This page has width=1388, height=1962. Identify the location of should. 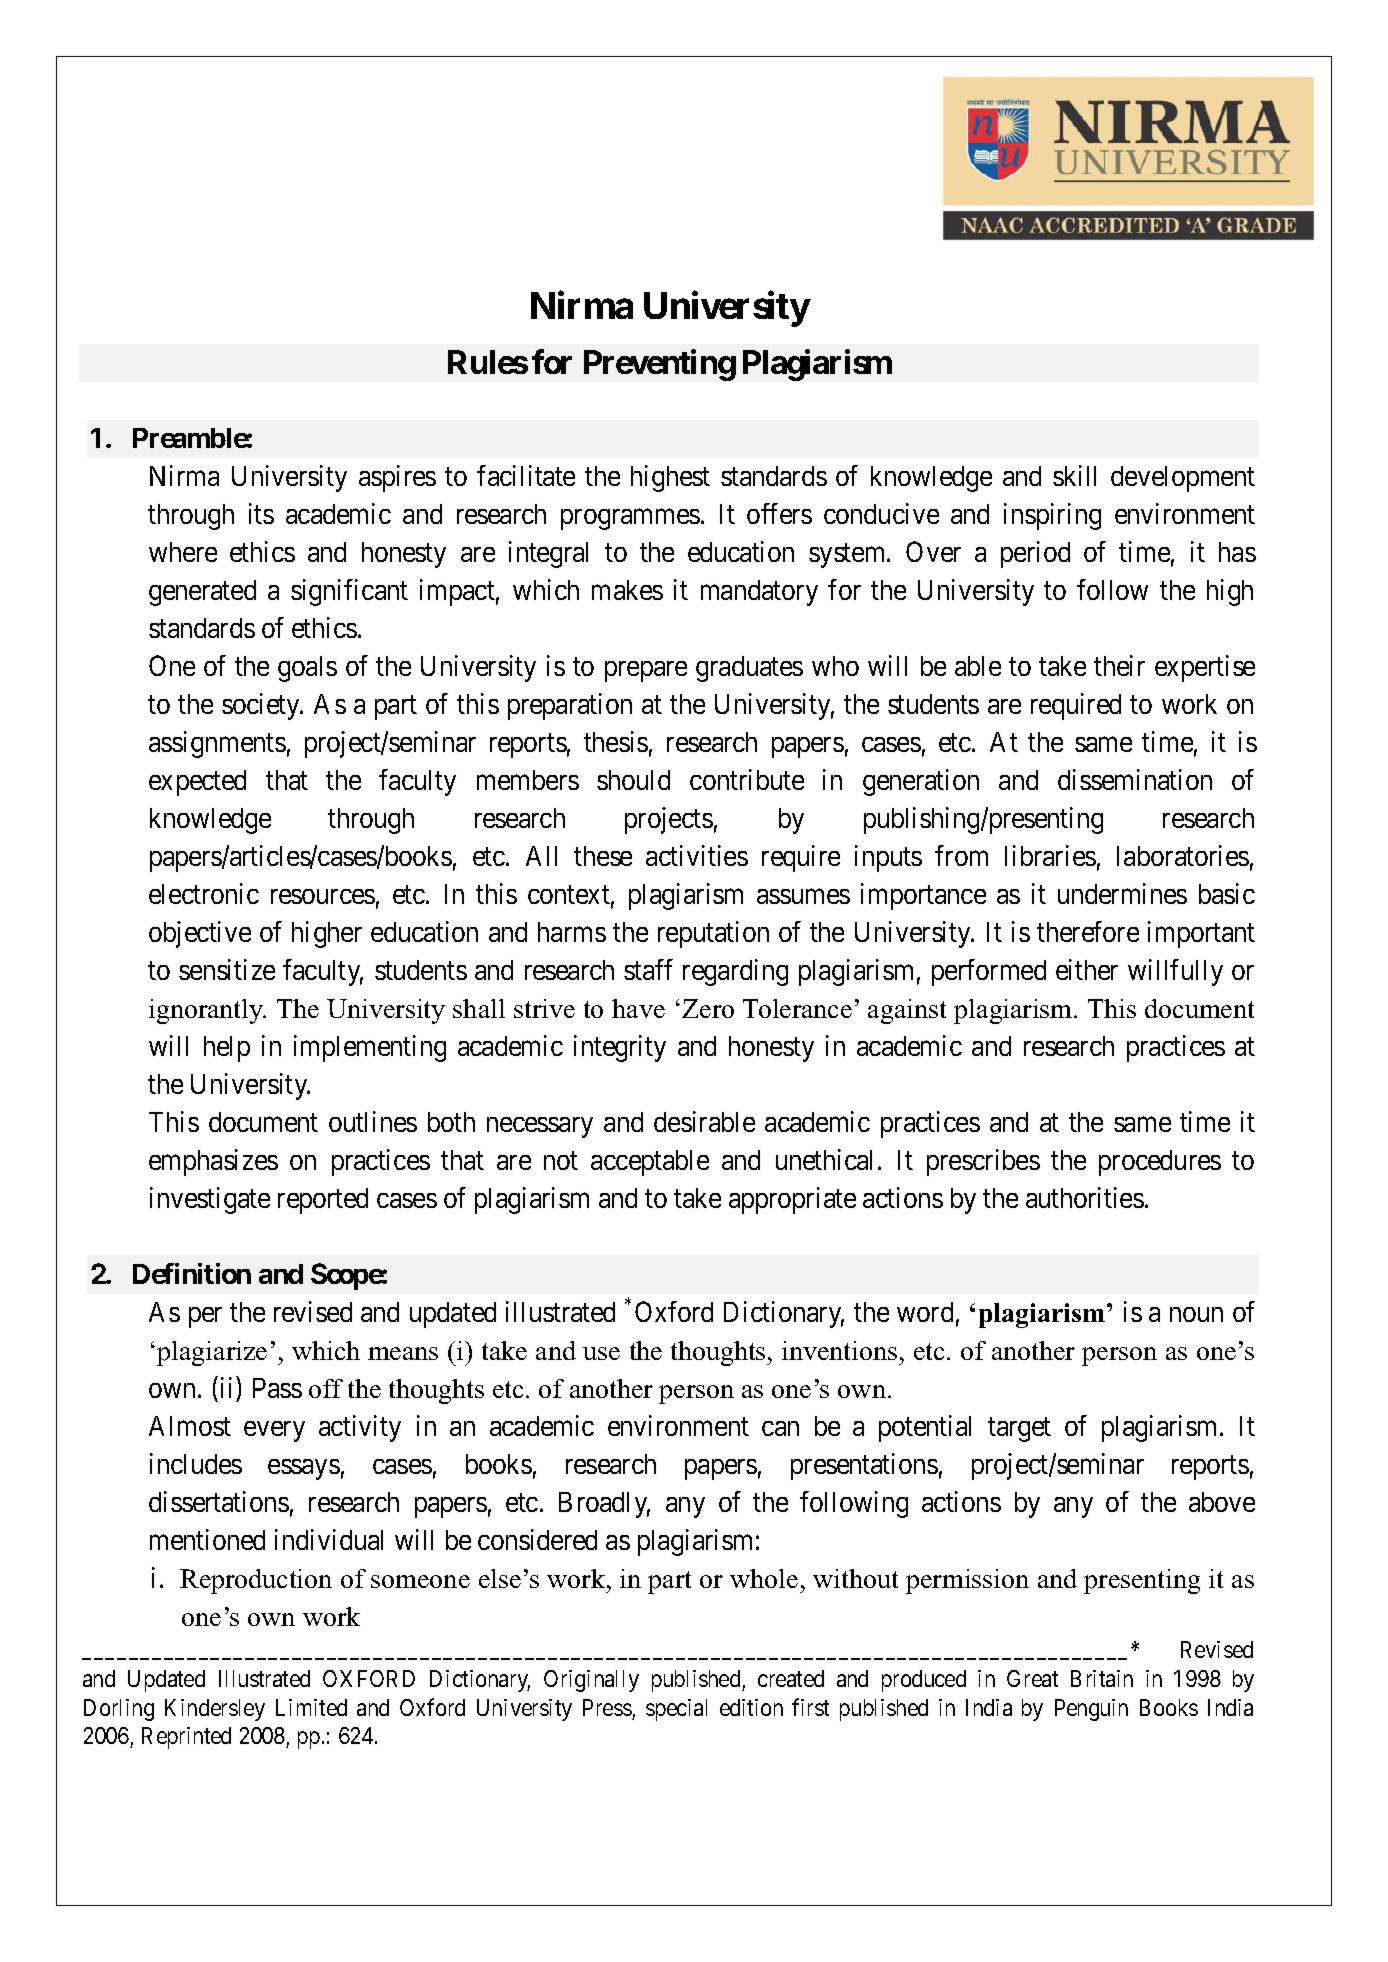
(633, 780).
